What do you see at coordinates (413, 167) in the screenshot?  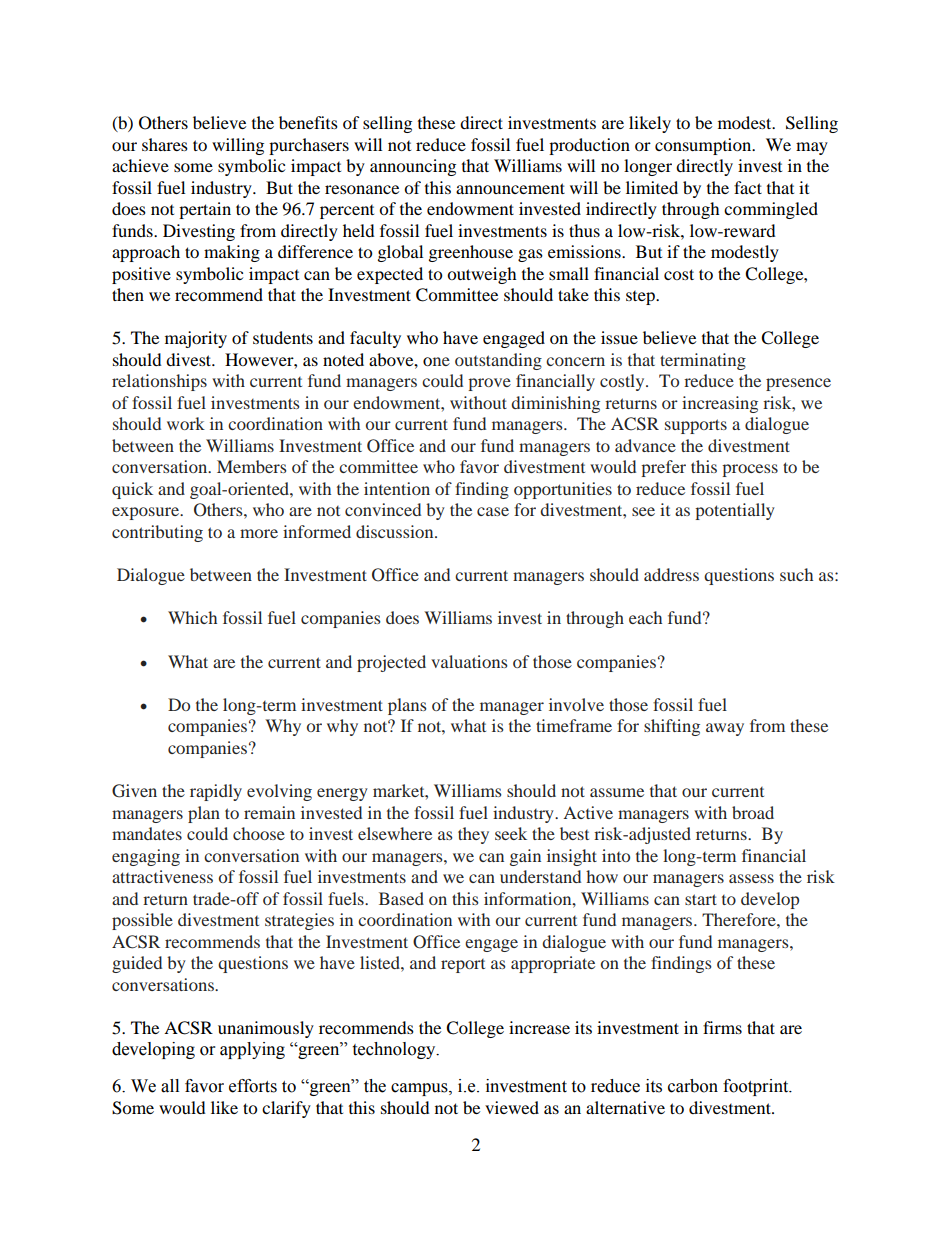 I see `announcing` at bounding box center [413, 167].
